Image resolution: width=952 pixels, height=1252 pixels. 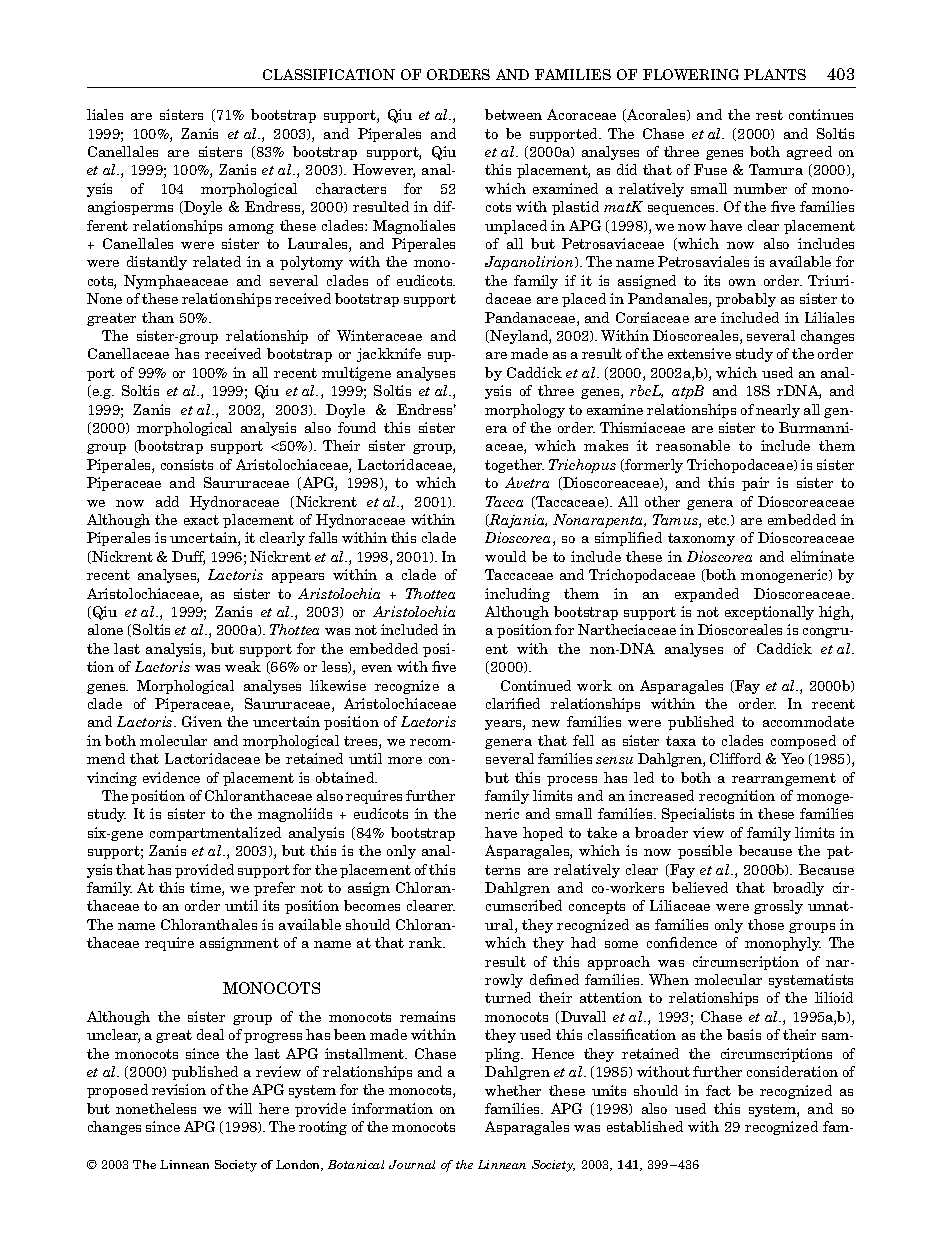 I want to click on more, so click(x=405, y=760).
